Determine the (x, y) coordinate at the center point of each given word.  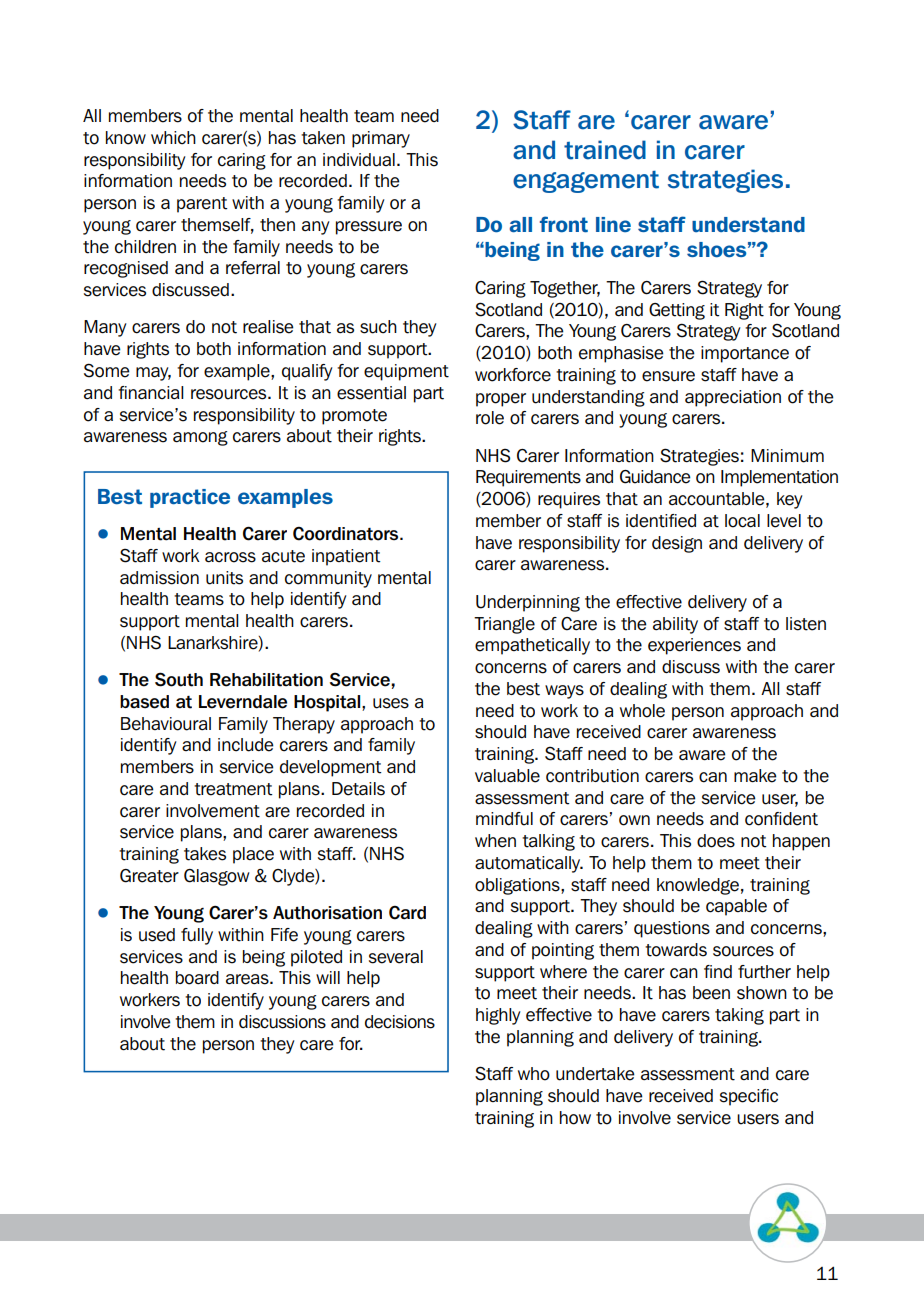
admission (159, 578)
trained (605, 150)
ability (675, 625)
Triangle (504, 625)
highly (498, 1016)
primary (381, 139)
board (197, 978)
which (173, 138)
